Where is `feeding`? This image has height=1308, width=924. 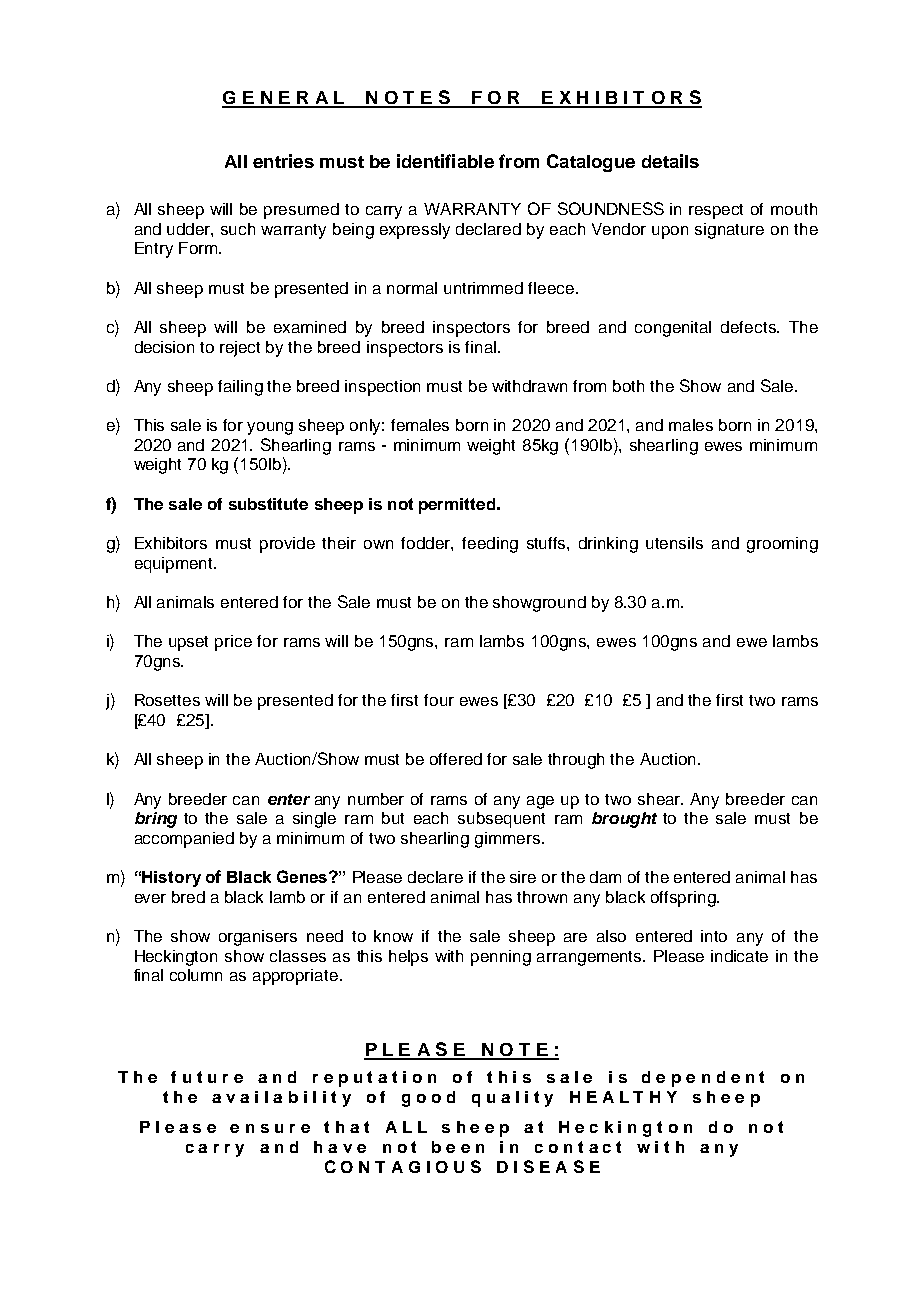 feeding is located at coordinates (490, 545).
